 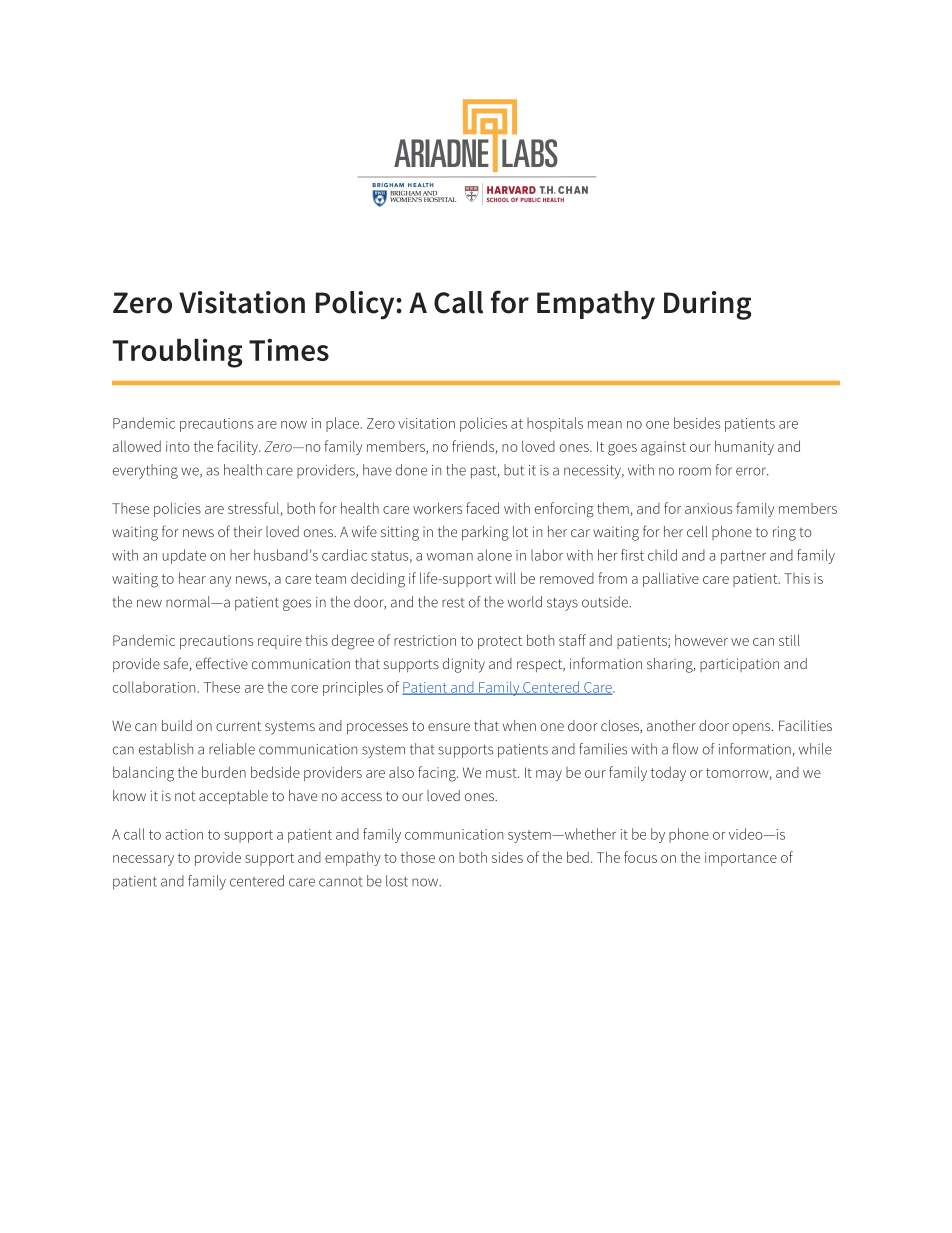 What do you see at coordinates (605, 425) in the image?
I see `mean` at bounding box center [605, 425].
